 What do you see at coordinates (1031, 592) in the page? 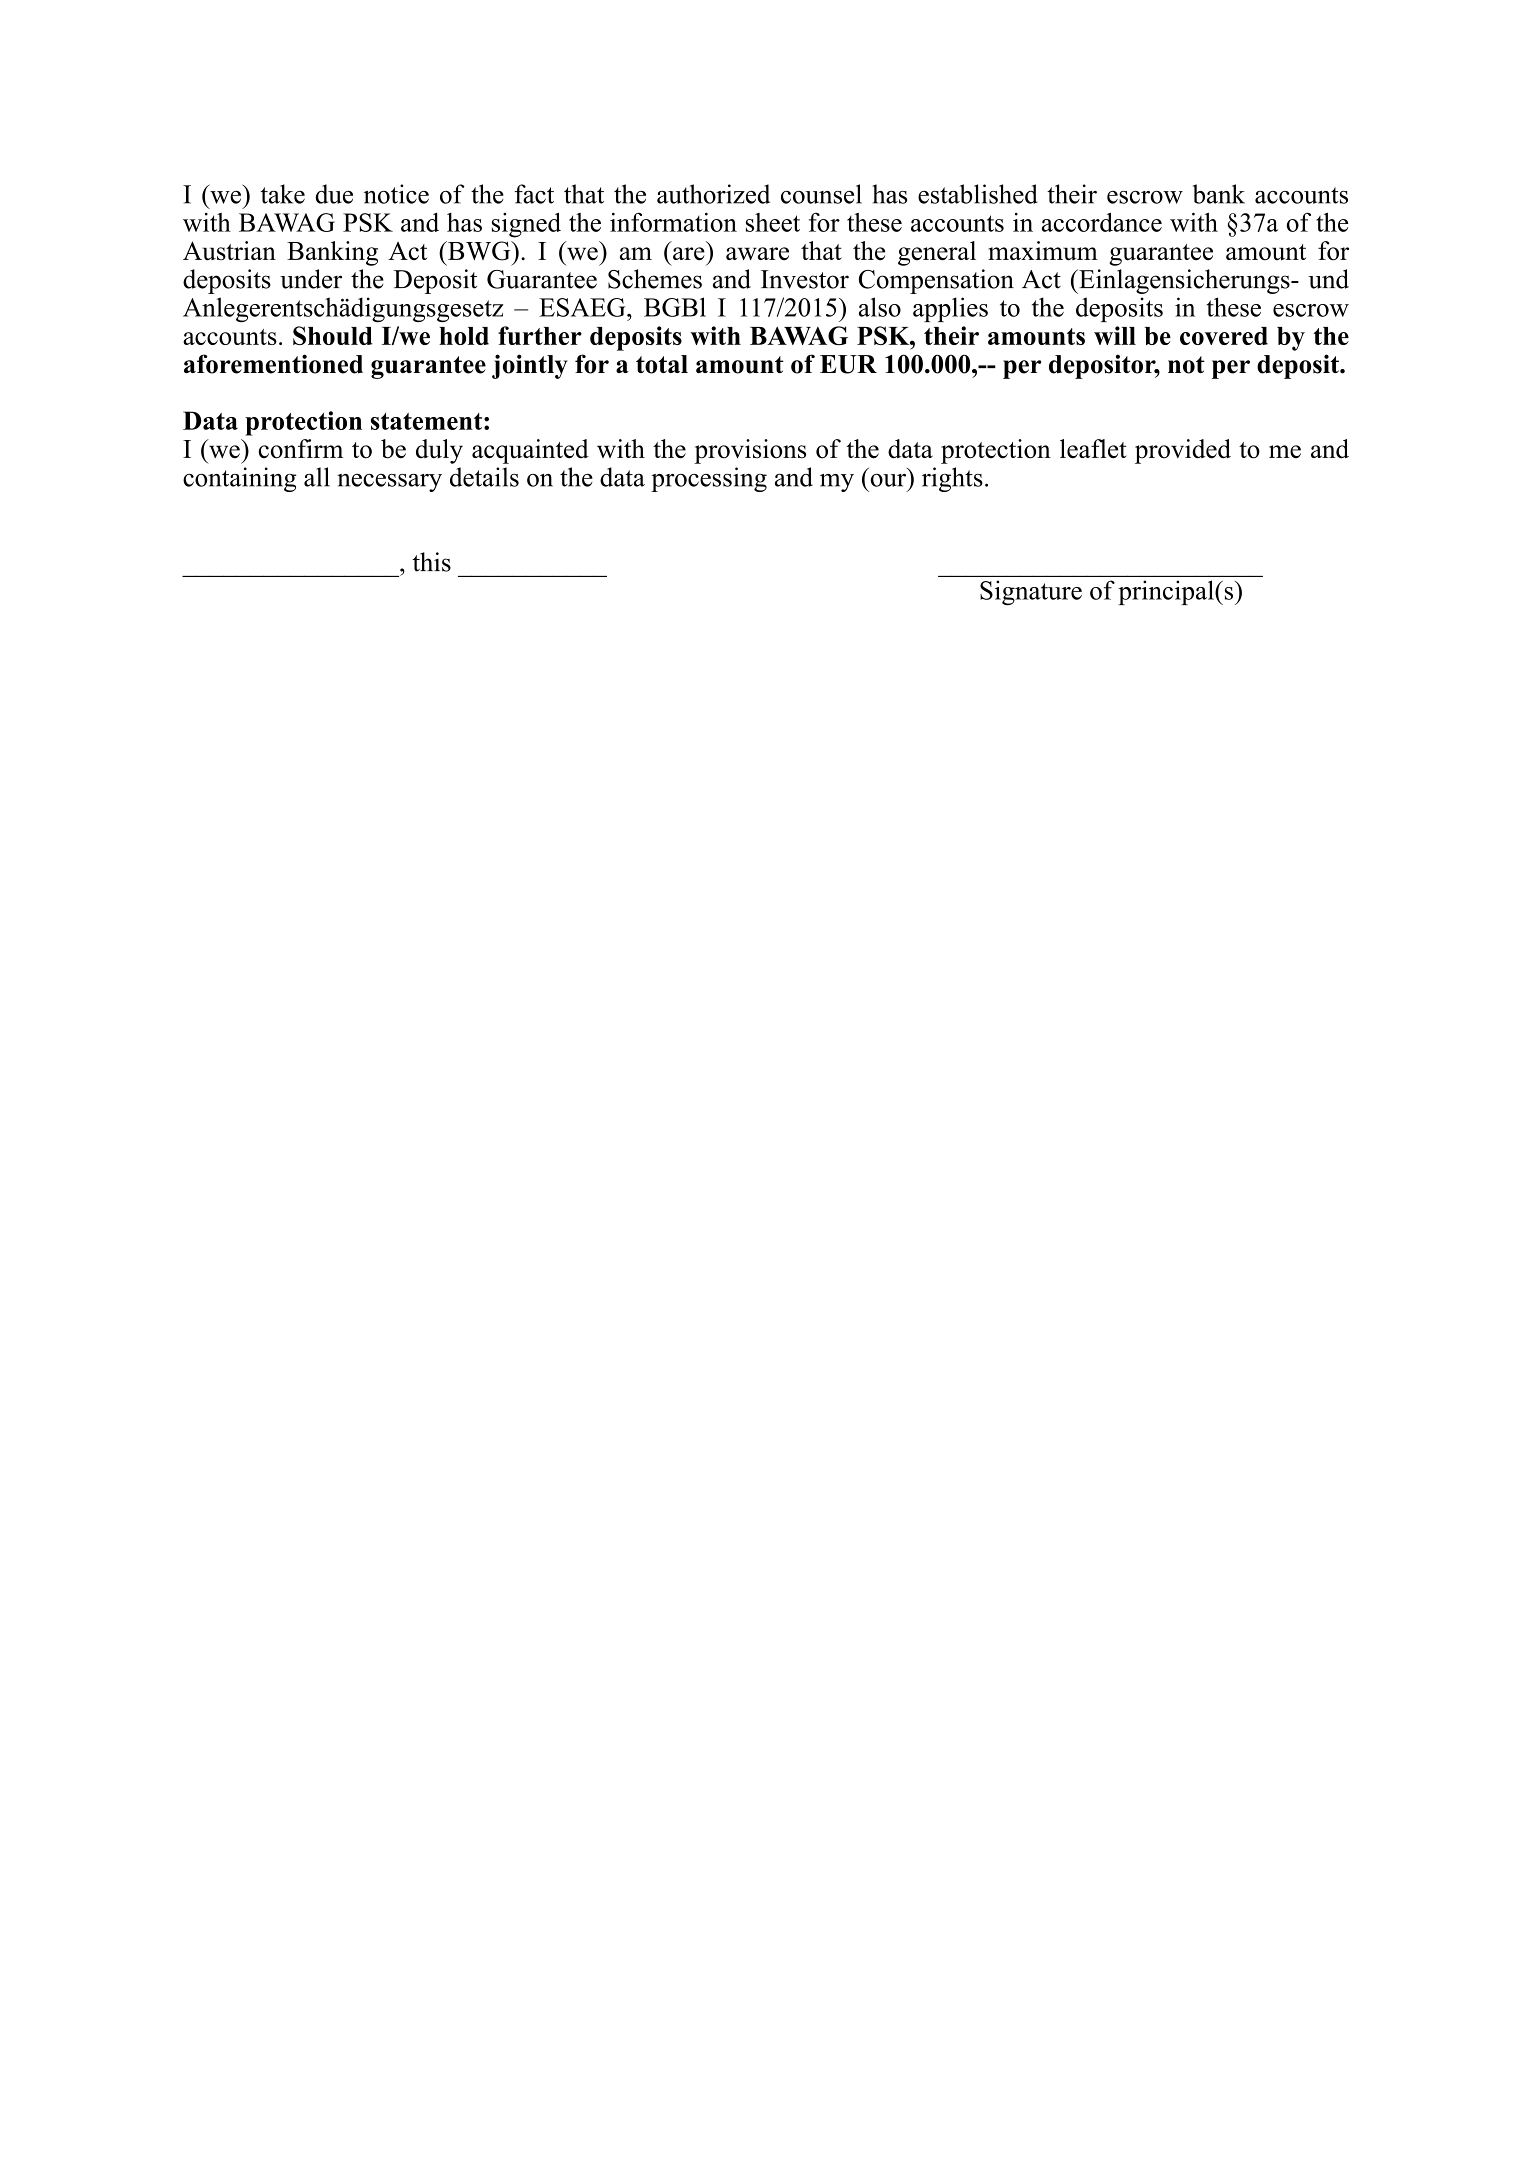
I see `Signature` at bounding box center [1031, 592].
